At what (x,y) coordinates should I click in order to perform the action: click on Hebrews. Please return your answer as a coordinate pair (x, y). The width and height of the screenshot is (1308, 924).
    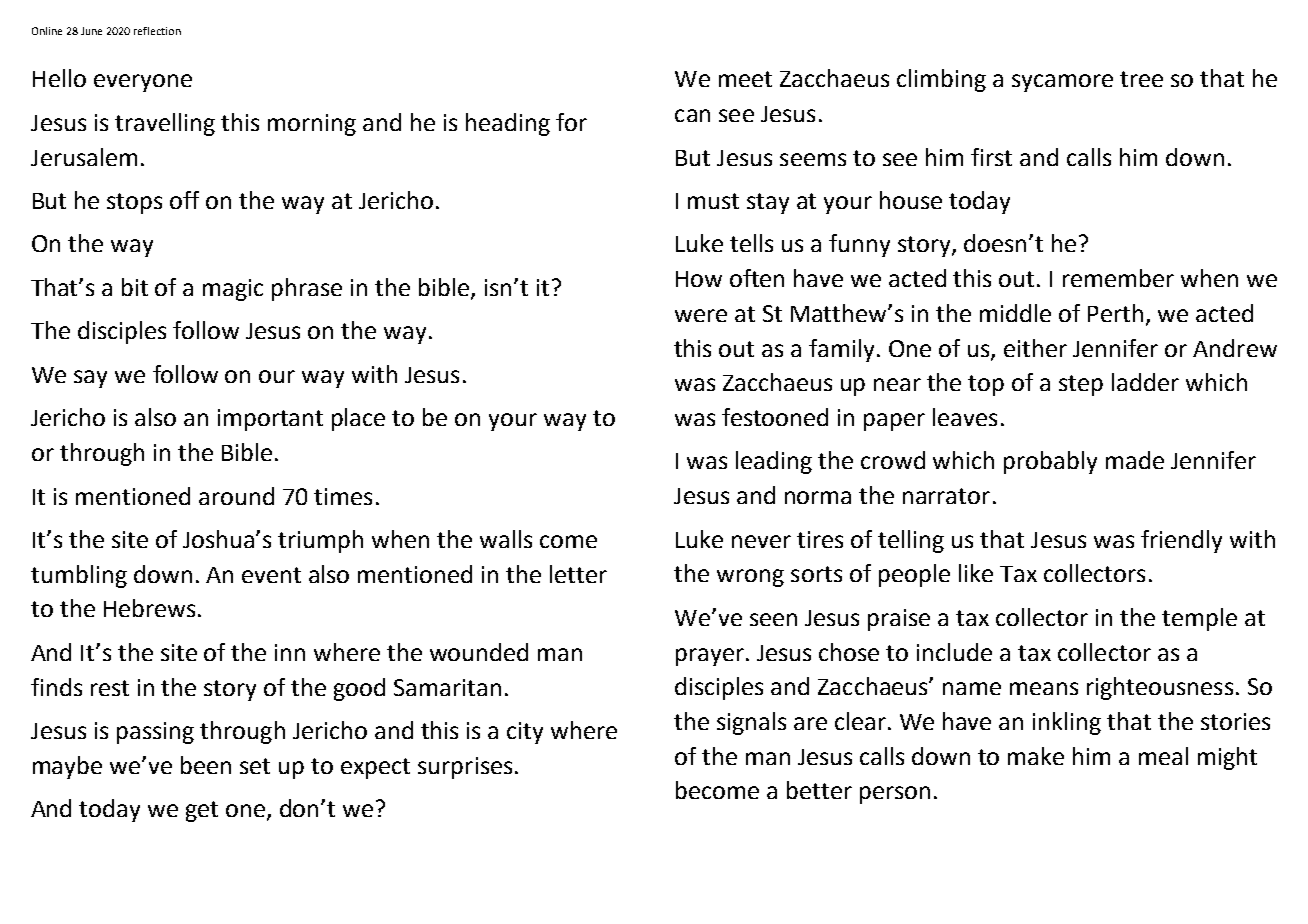
    Looking at the image, I should click on (149, 608).
